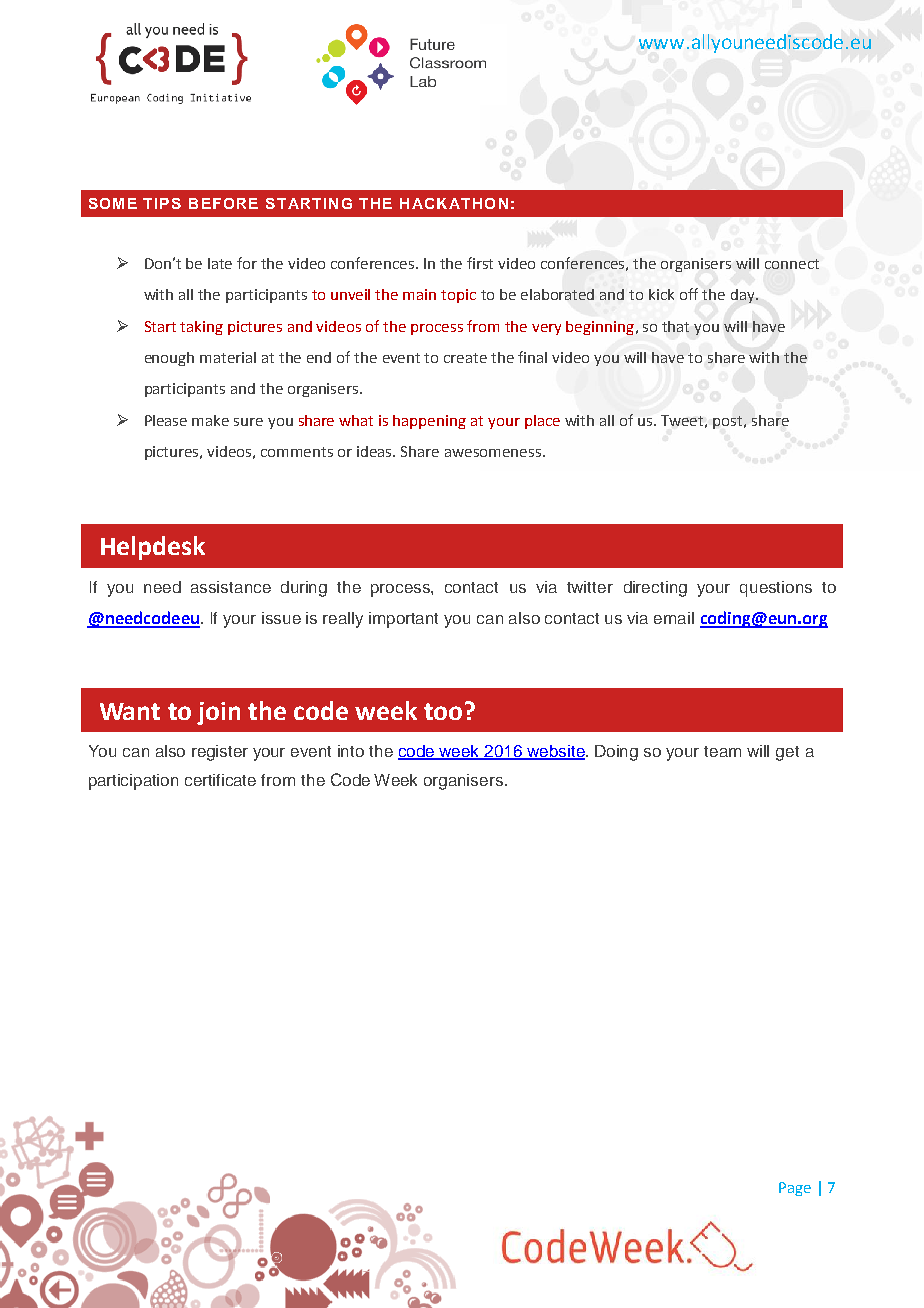  What do you see at coordinates (795, 1189) in the screenshot?
I see `Page` at bounding box center [795, 1189].
